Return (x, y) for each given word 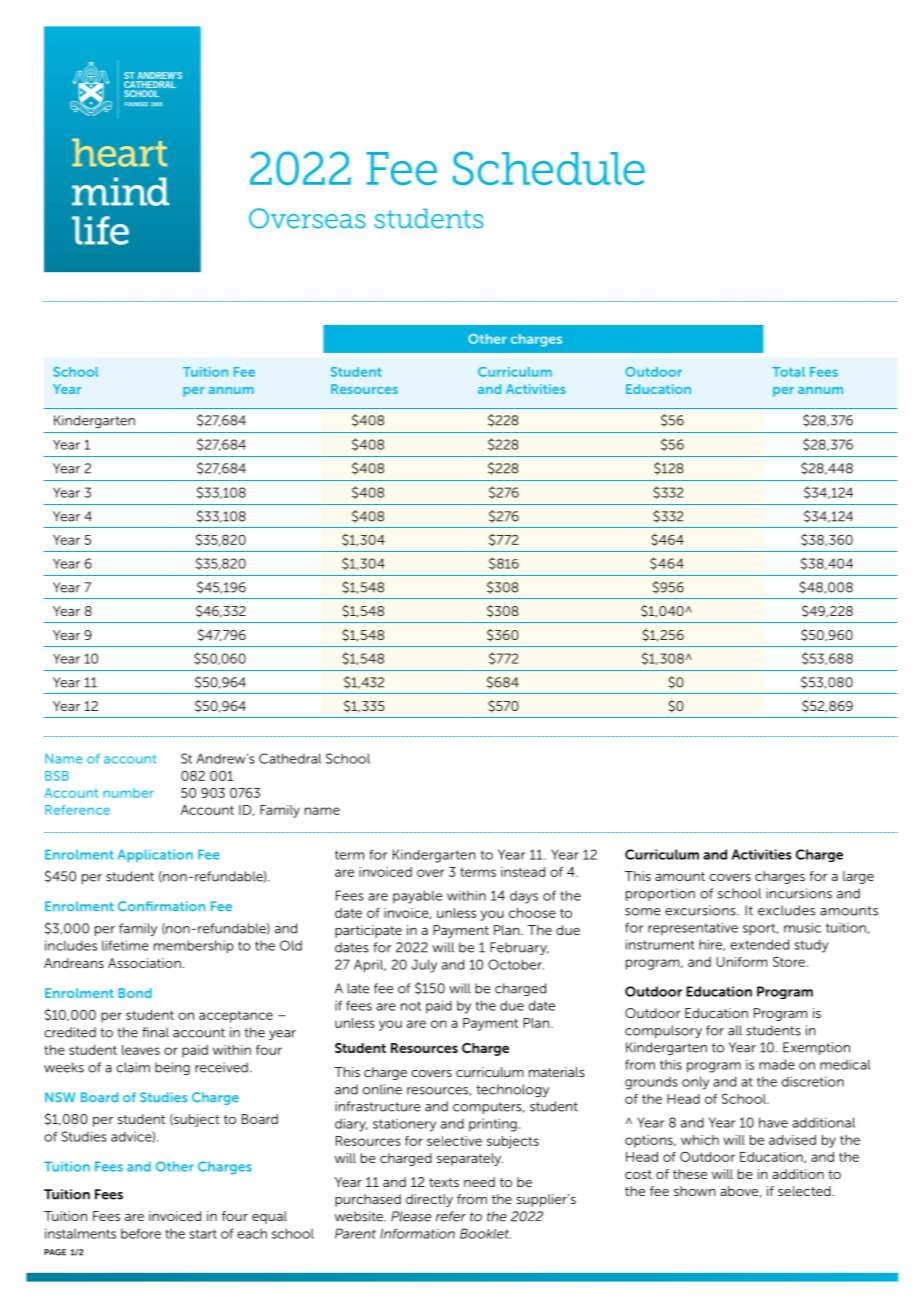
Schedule (549, 168)
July (424, 966)
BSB (57, 776)
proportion (660, 894)
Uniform (742, 962)
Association (144, 963)
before (141, 1233)
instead (523, 872)
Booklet (485, 1233)
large (858, 877)
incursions (799, 893)
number (128, 793)
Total (788, 372)
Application (155, 855)
